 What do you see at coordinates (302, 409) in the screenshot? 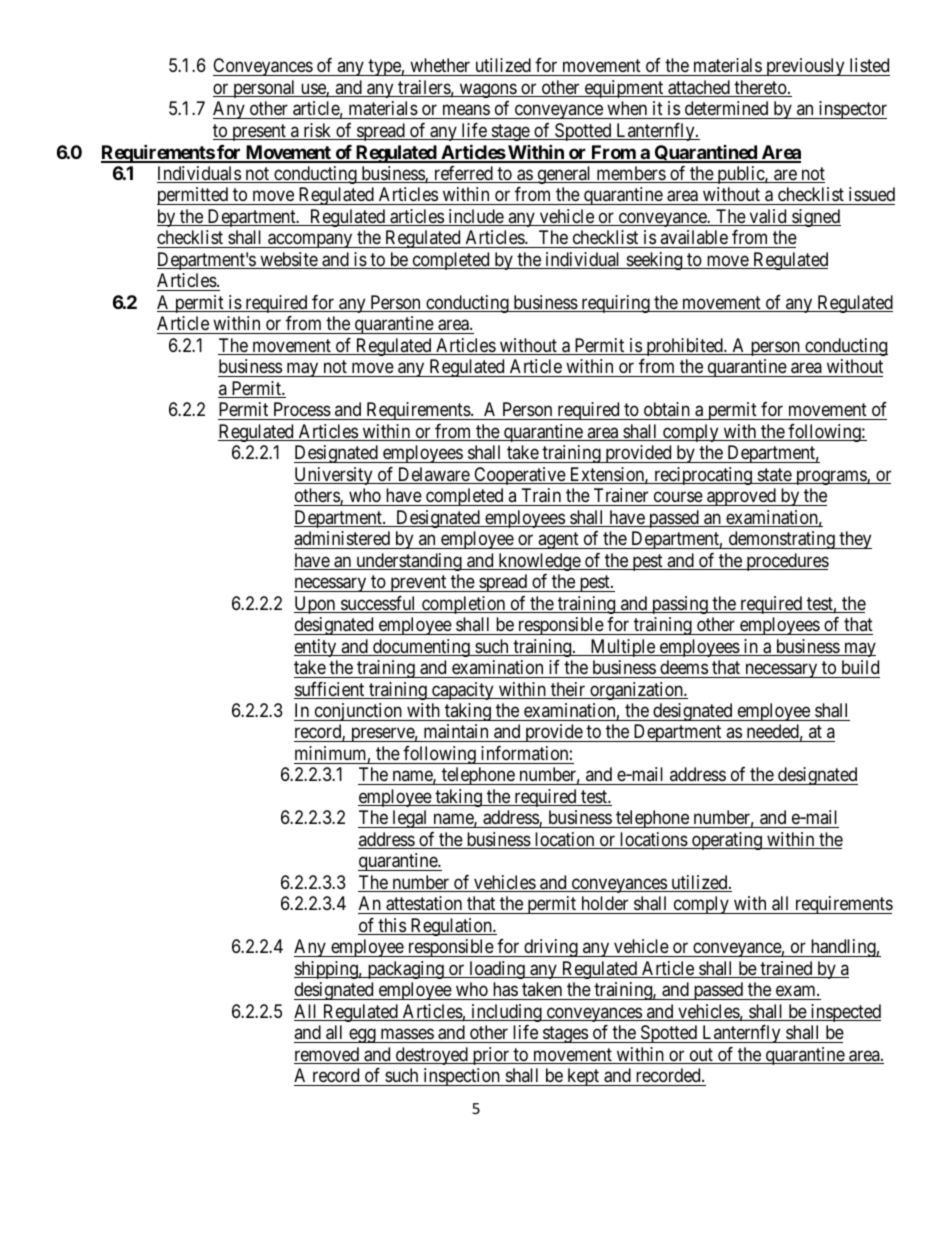
I see `Process` at bounding box center [302, 409].
